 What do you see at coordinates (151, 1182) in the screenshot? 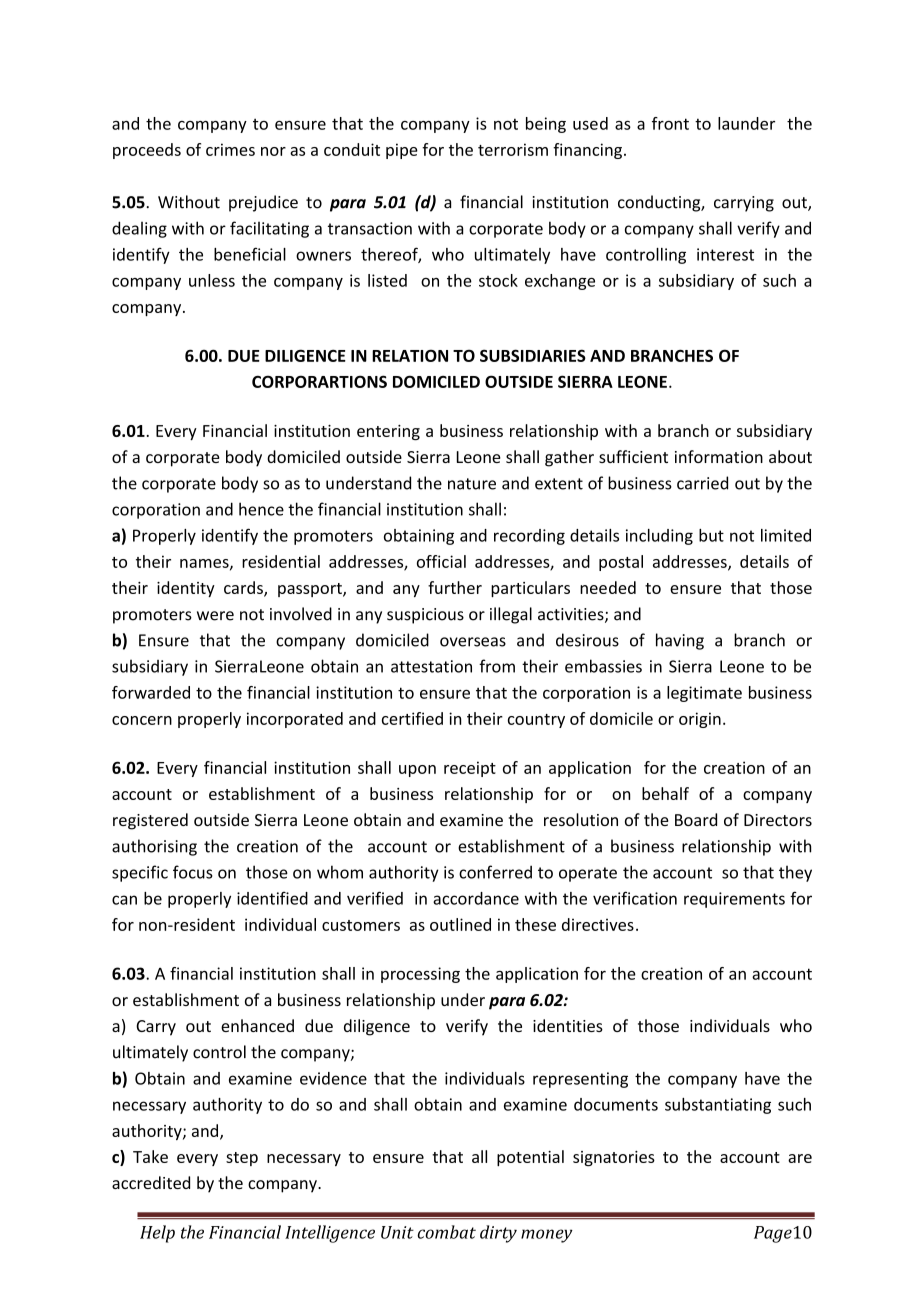
I see `accredited` at bounding box center [151, 1182].
